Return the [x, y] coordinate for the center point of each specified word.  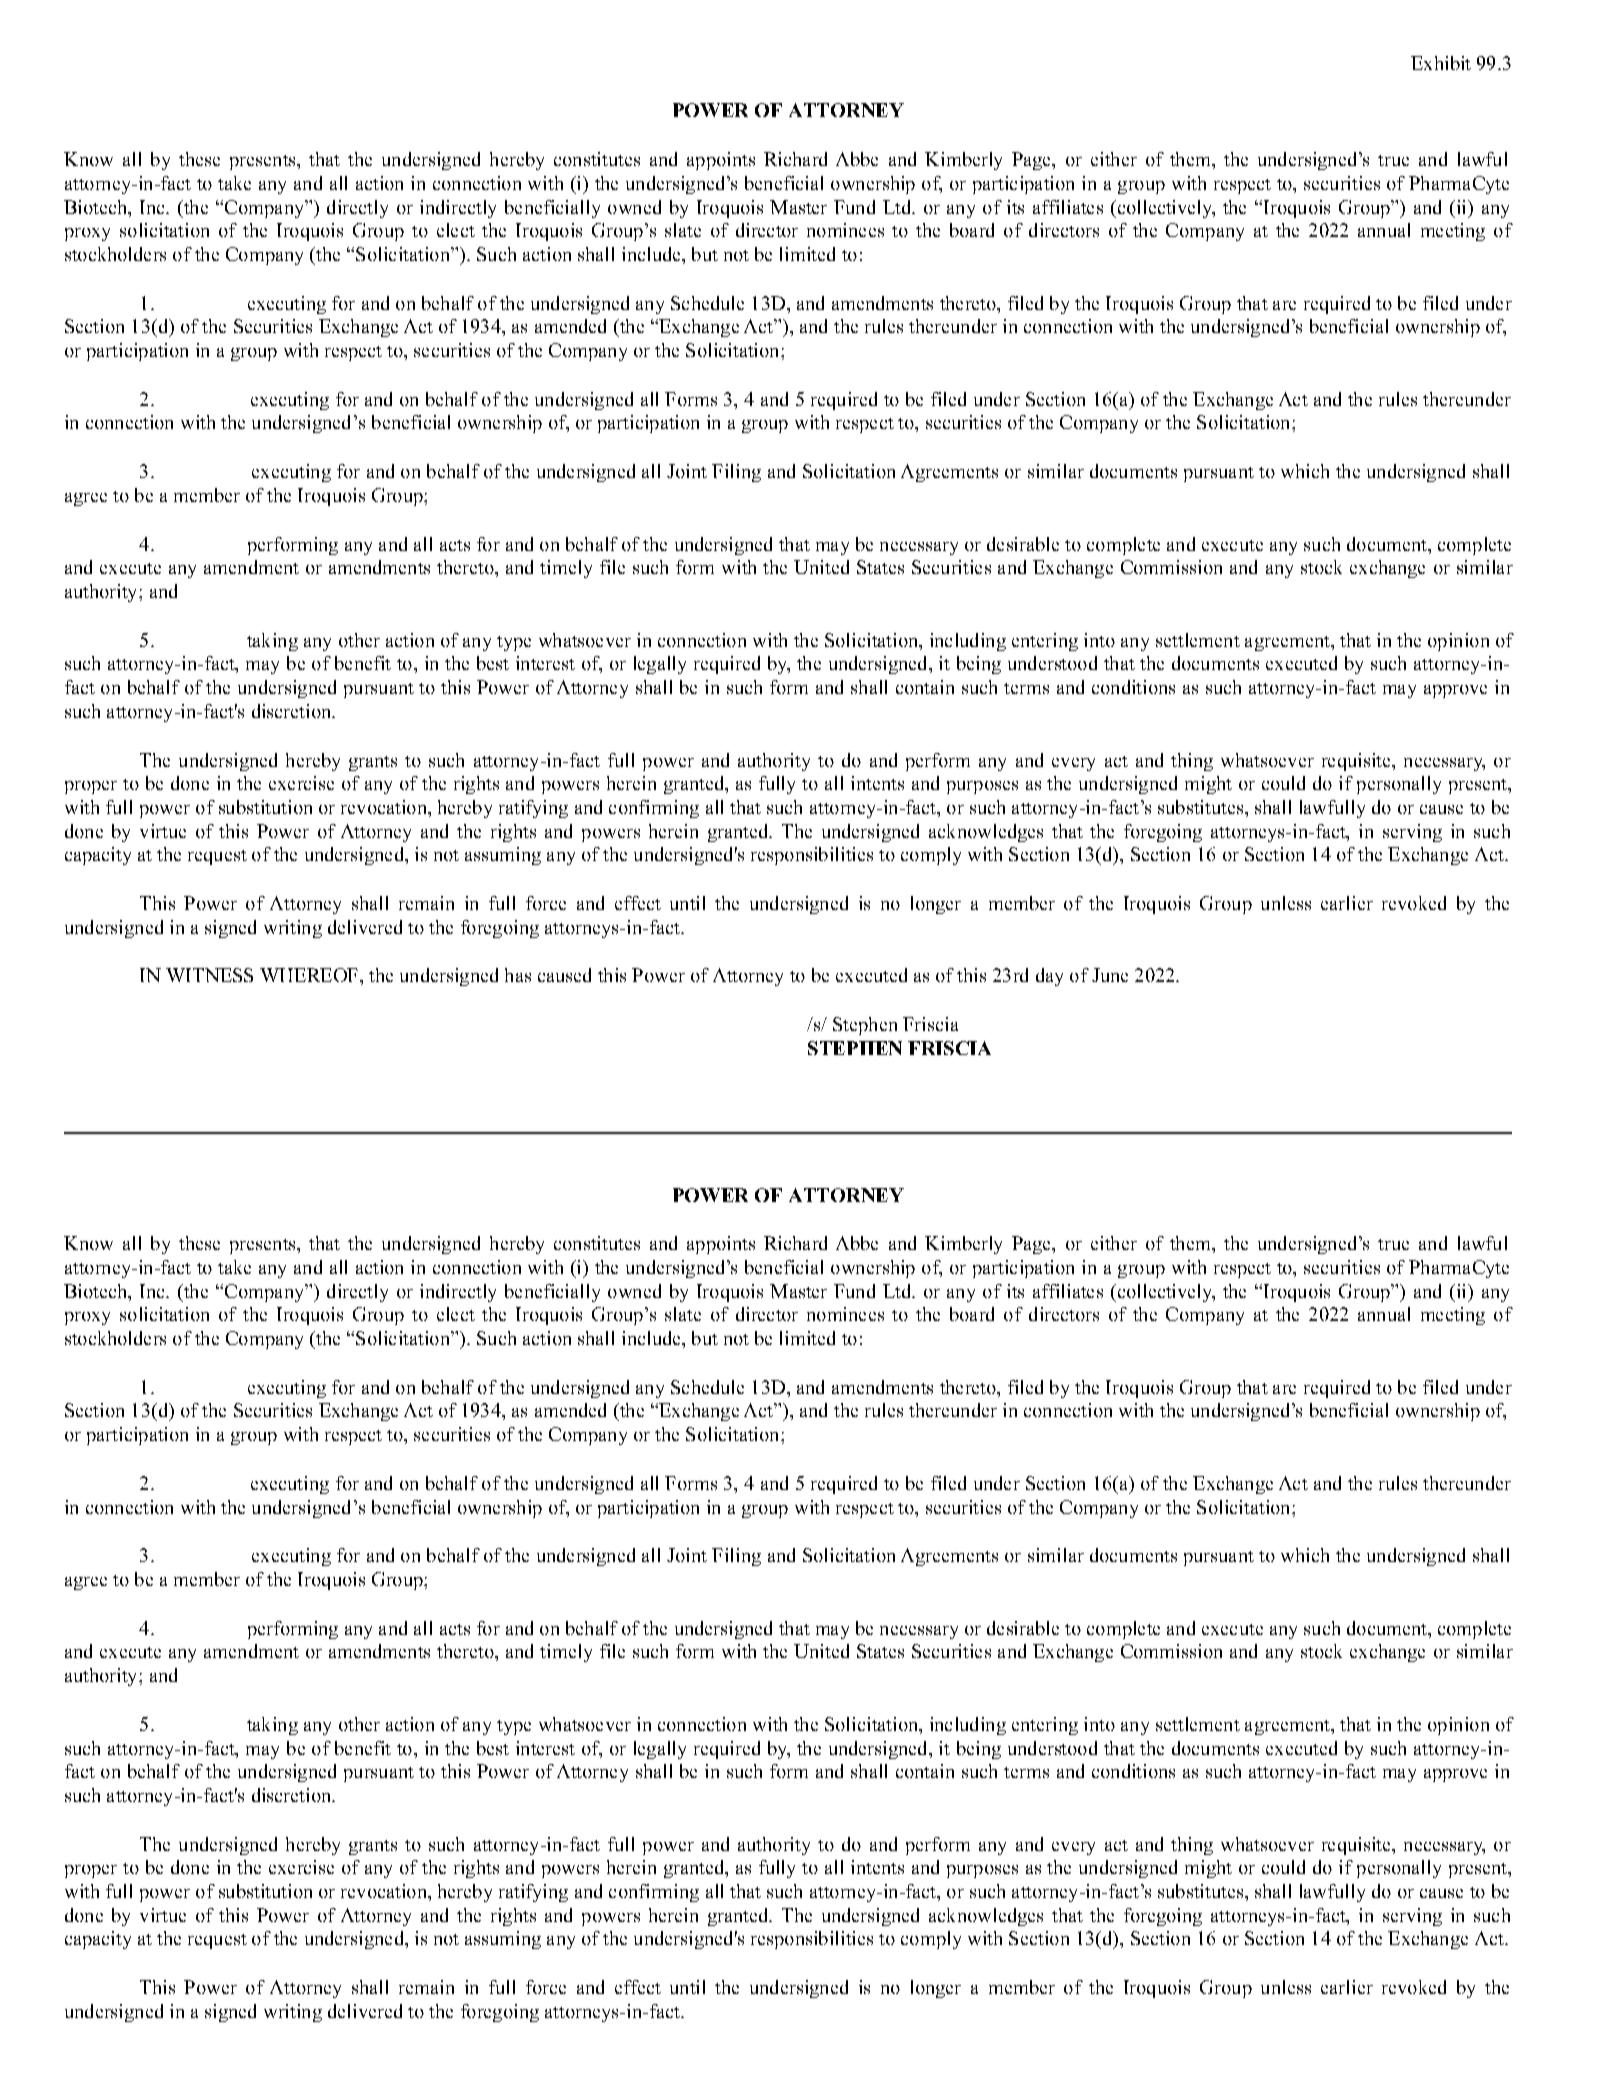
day [1049, 977]
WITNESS [209, 975]
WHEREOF [309, 975]
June [1110, 975]
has [518, 975]
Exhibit [1441, 63]
